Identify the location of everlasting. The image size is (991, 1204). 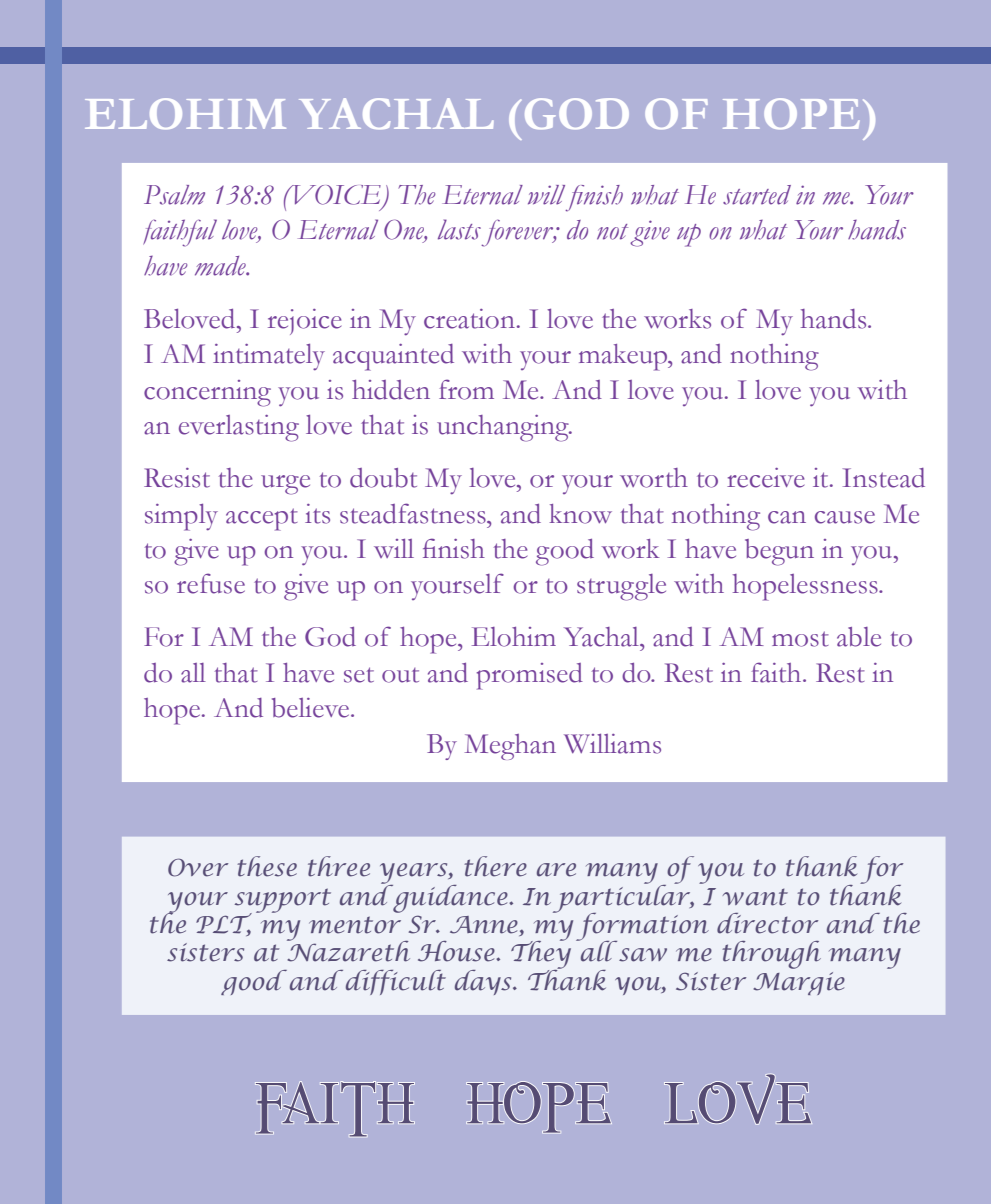
(239, 428).
